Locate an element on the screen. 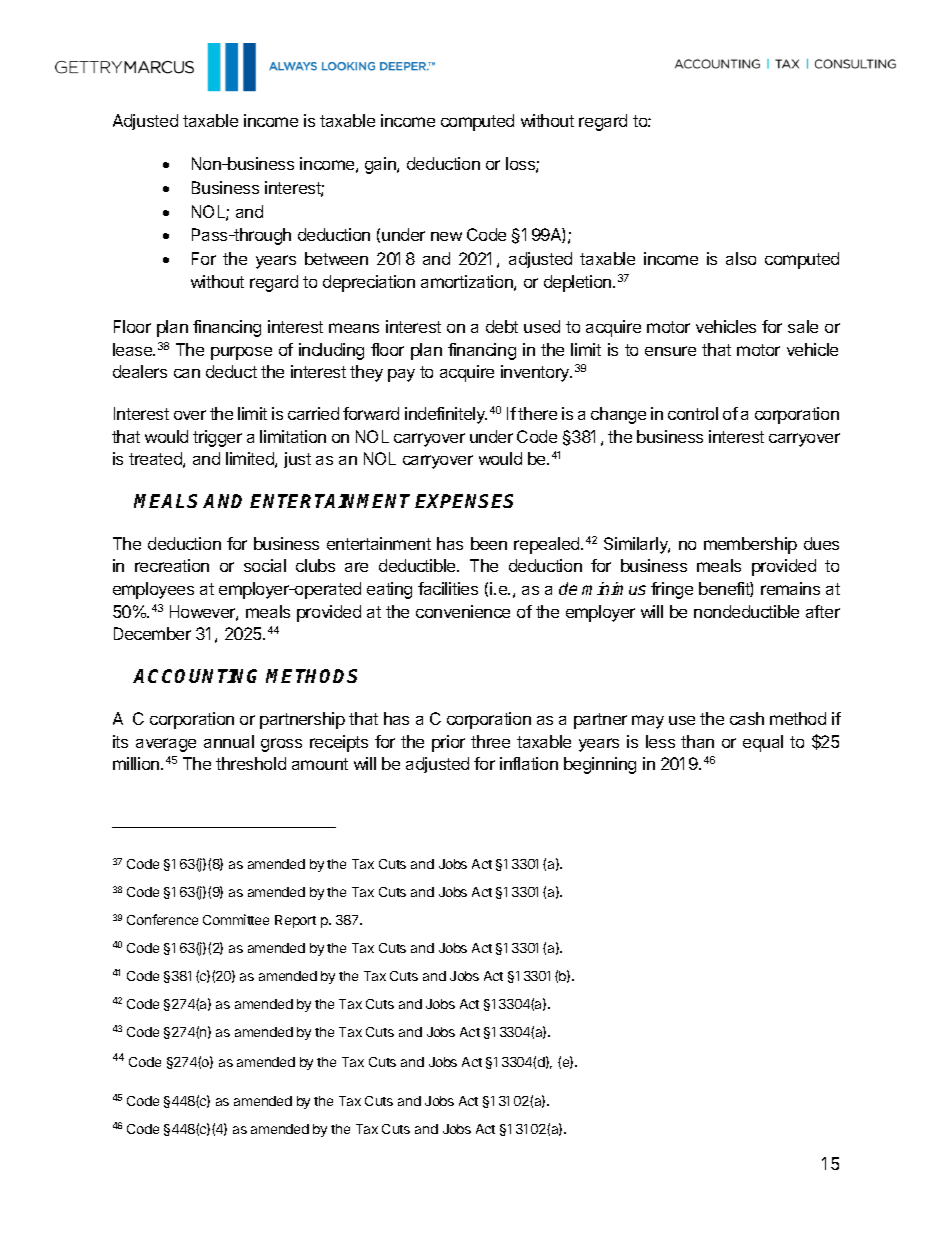  been is located at coordinates (489, 543).
